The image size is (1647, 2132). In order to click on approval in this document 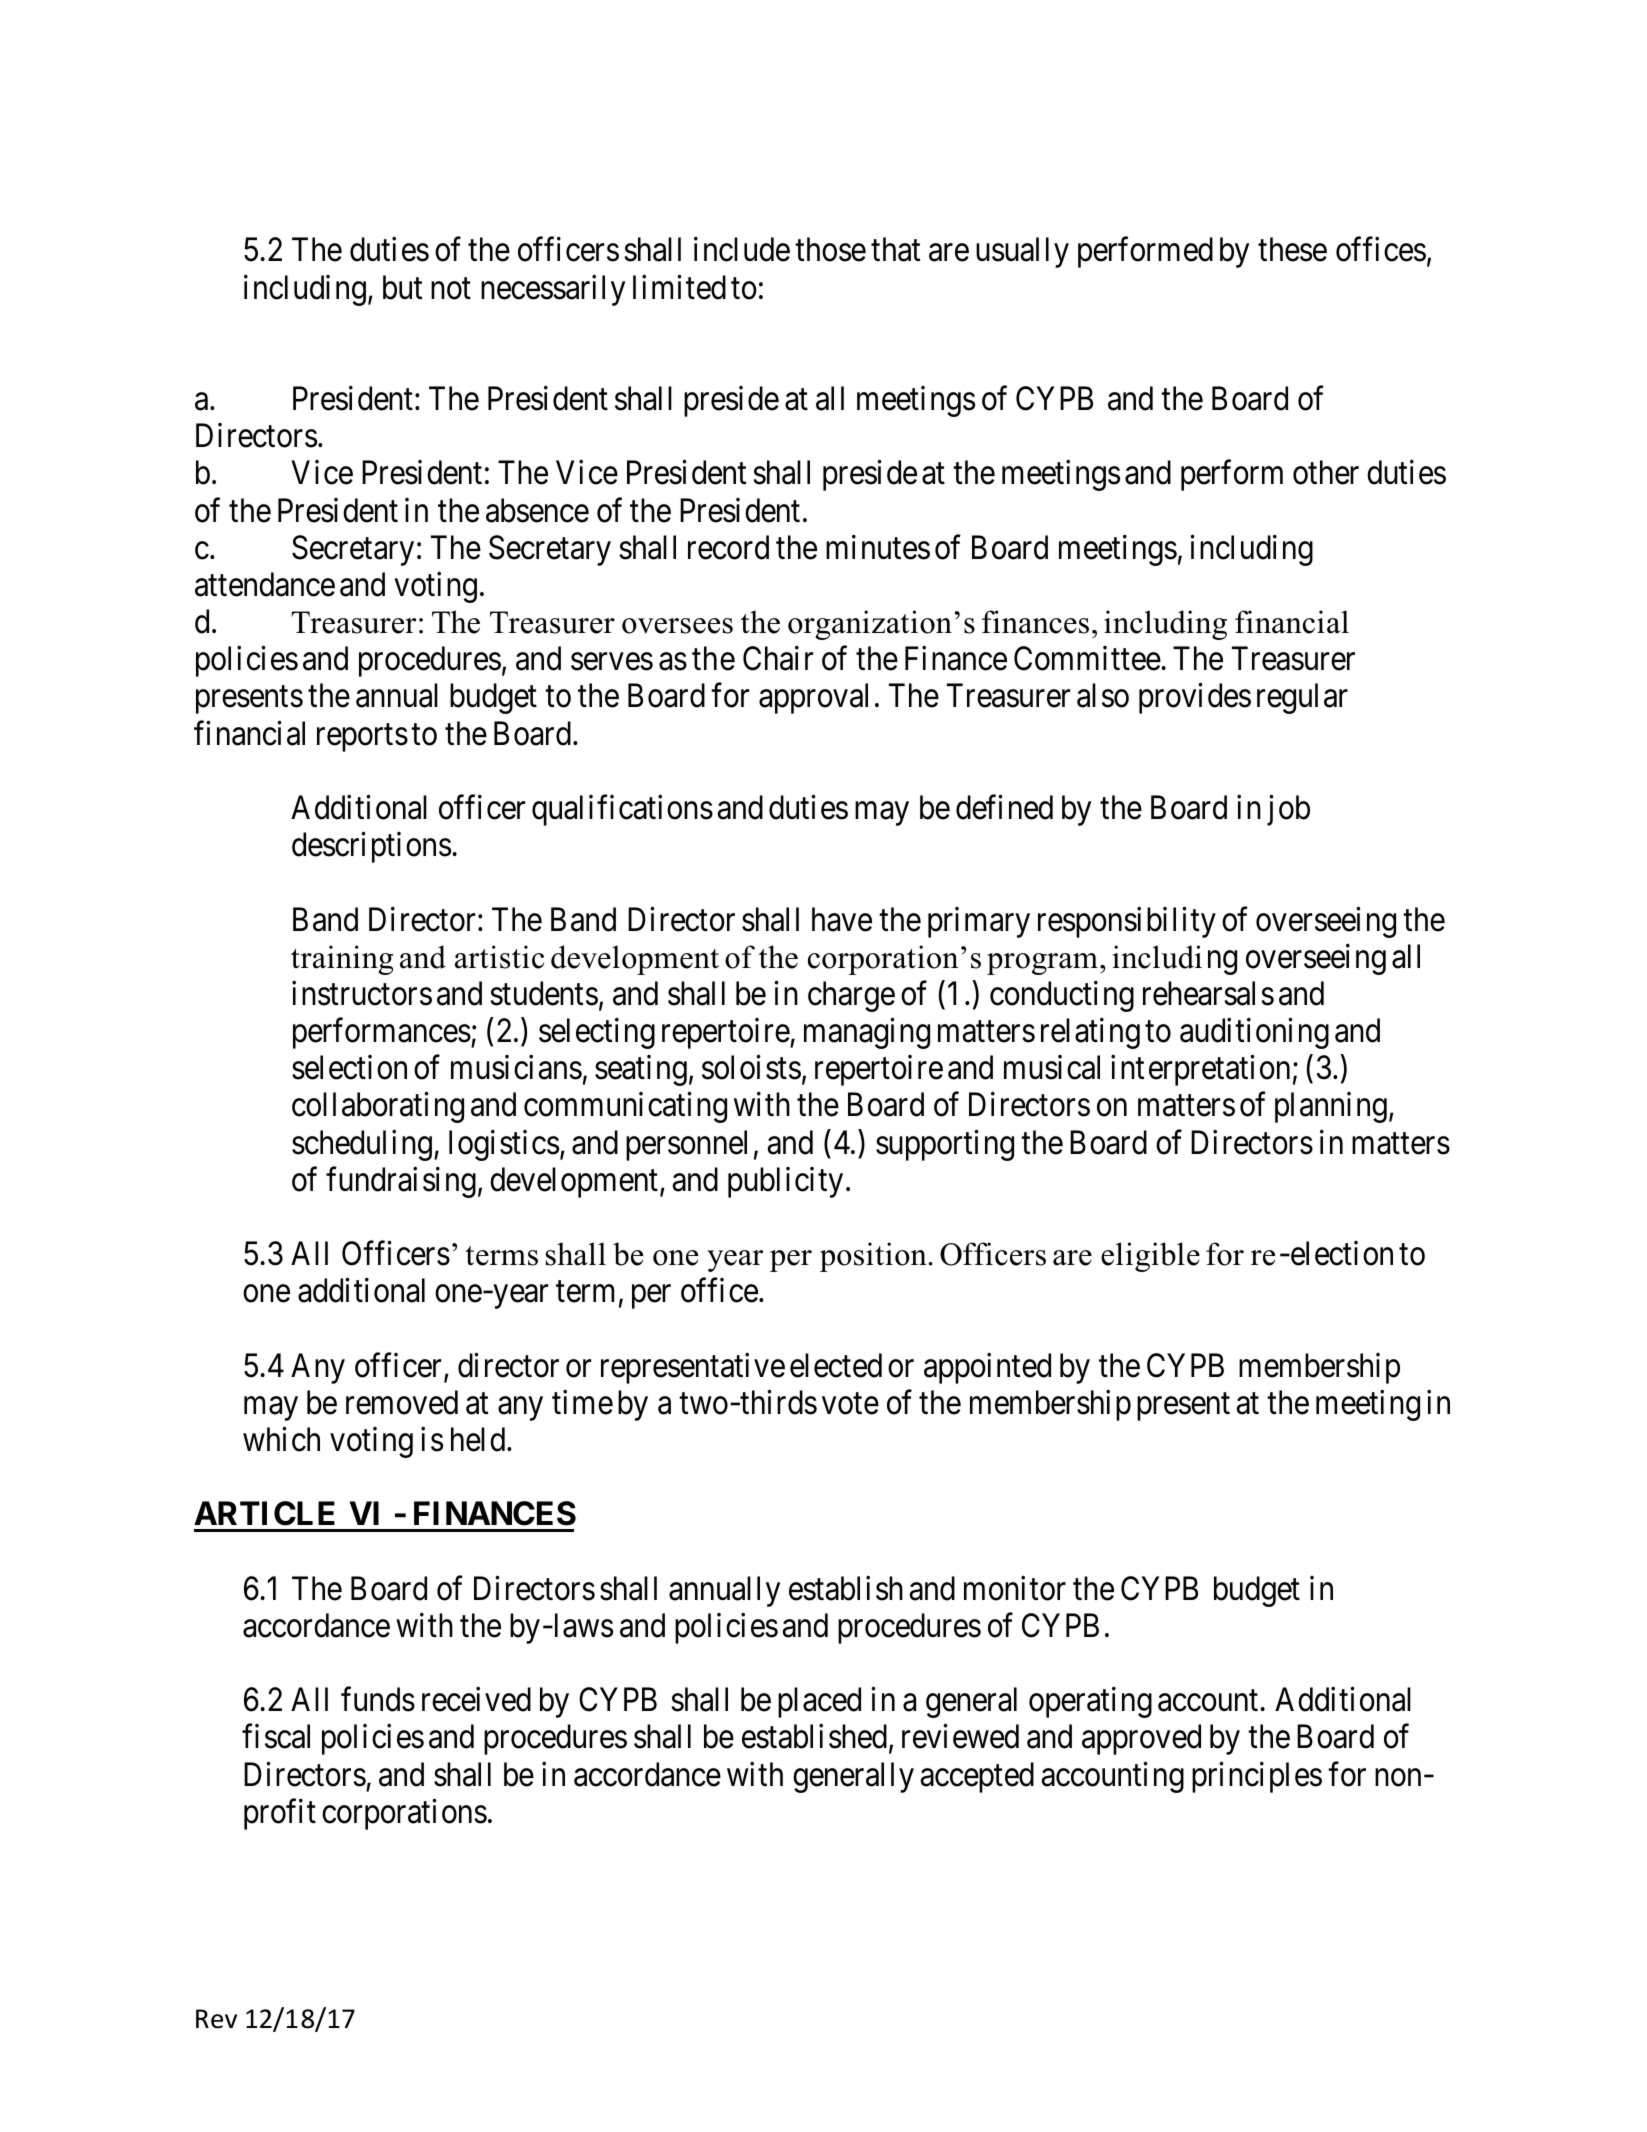, I will do `click(813, 698)`.
